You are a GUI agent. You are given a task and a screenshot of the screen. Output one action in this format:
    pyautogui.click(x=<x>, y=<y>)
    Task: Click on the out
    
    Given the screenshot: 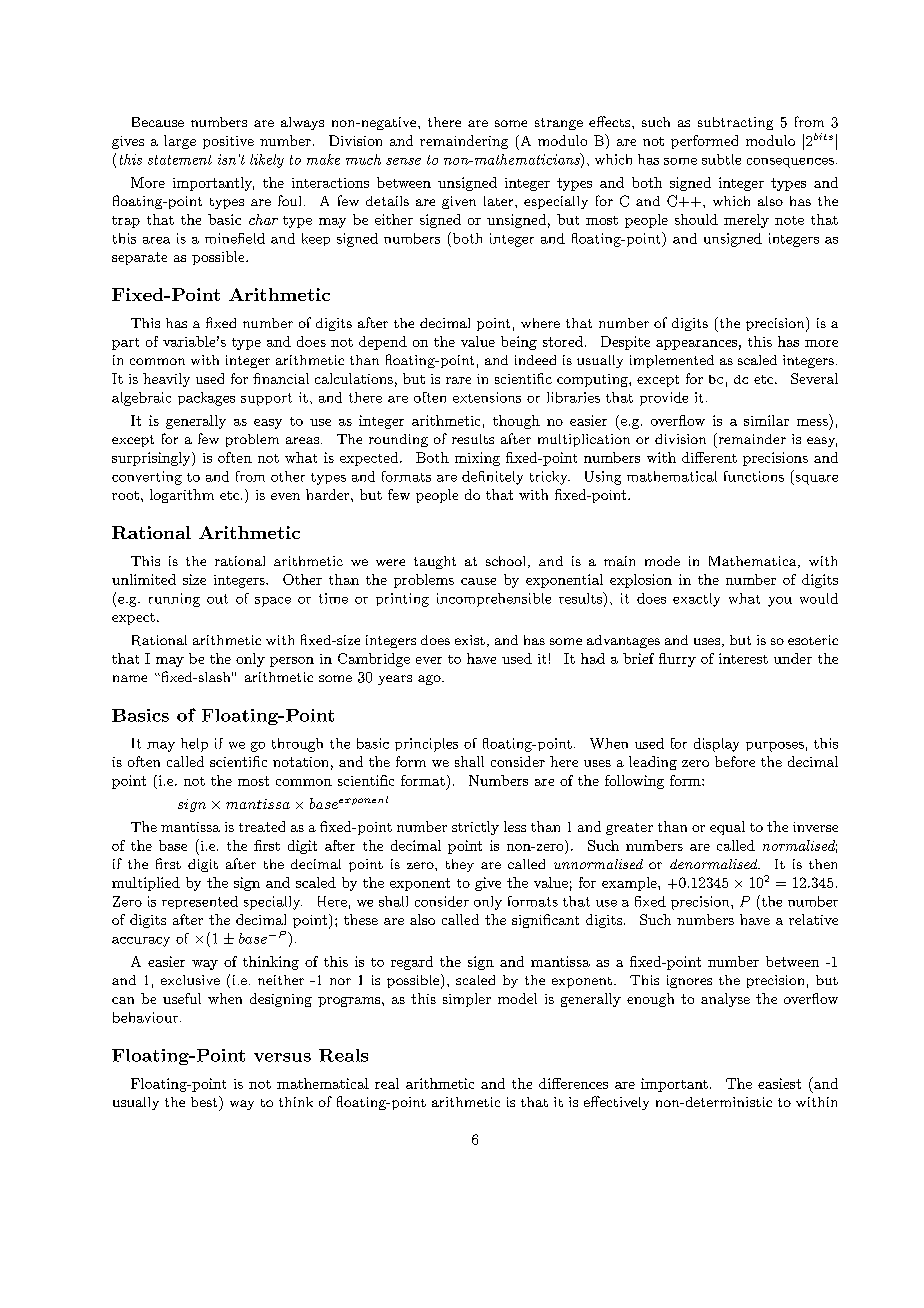 What is the action you would take?
    pyautogui.click(x=217, y=599)
